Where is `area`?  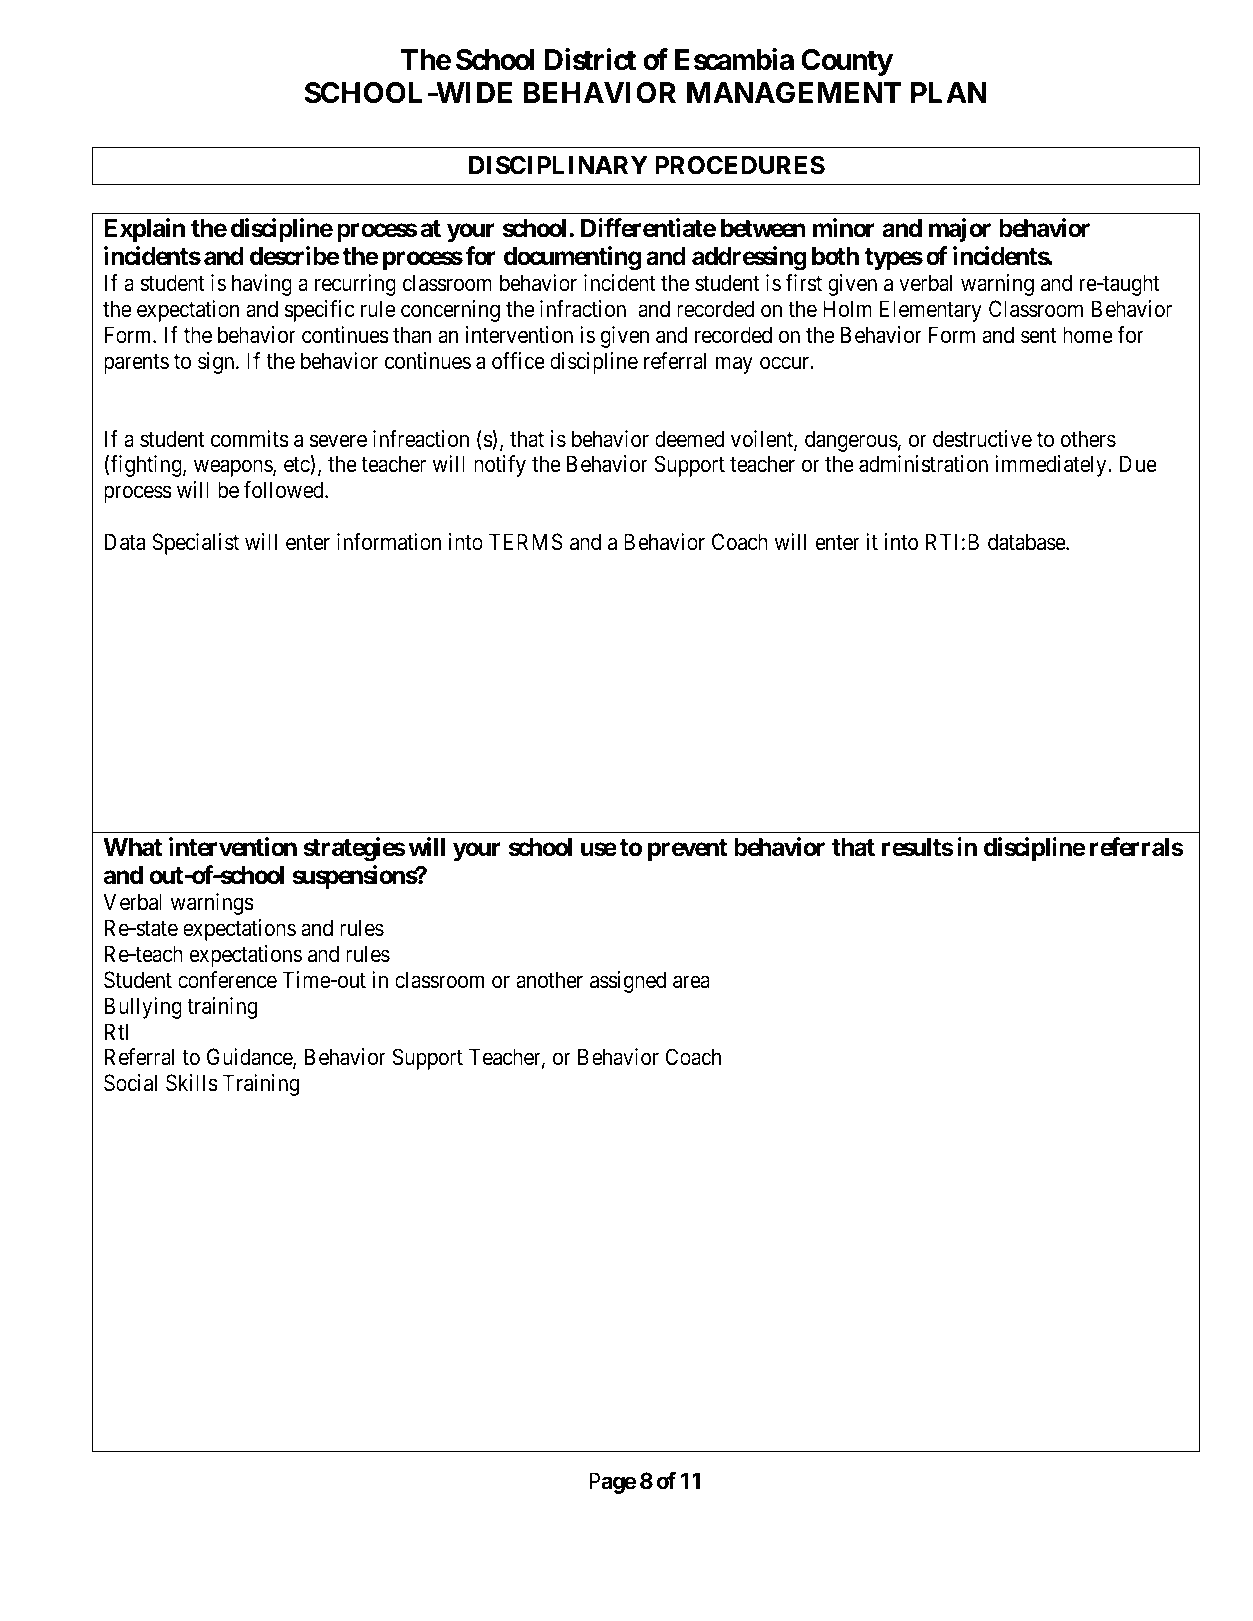 area is located at coordinates (691, 982).
